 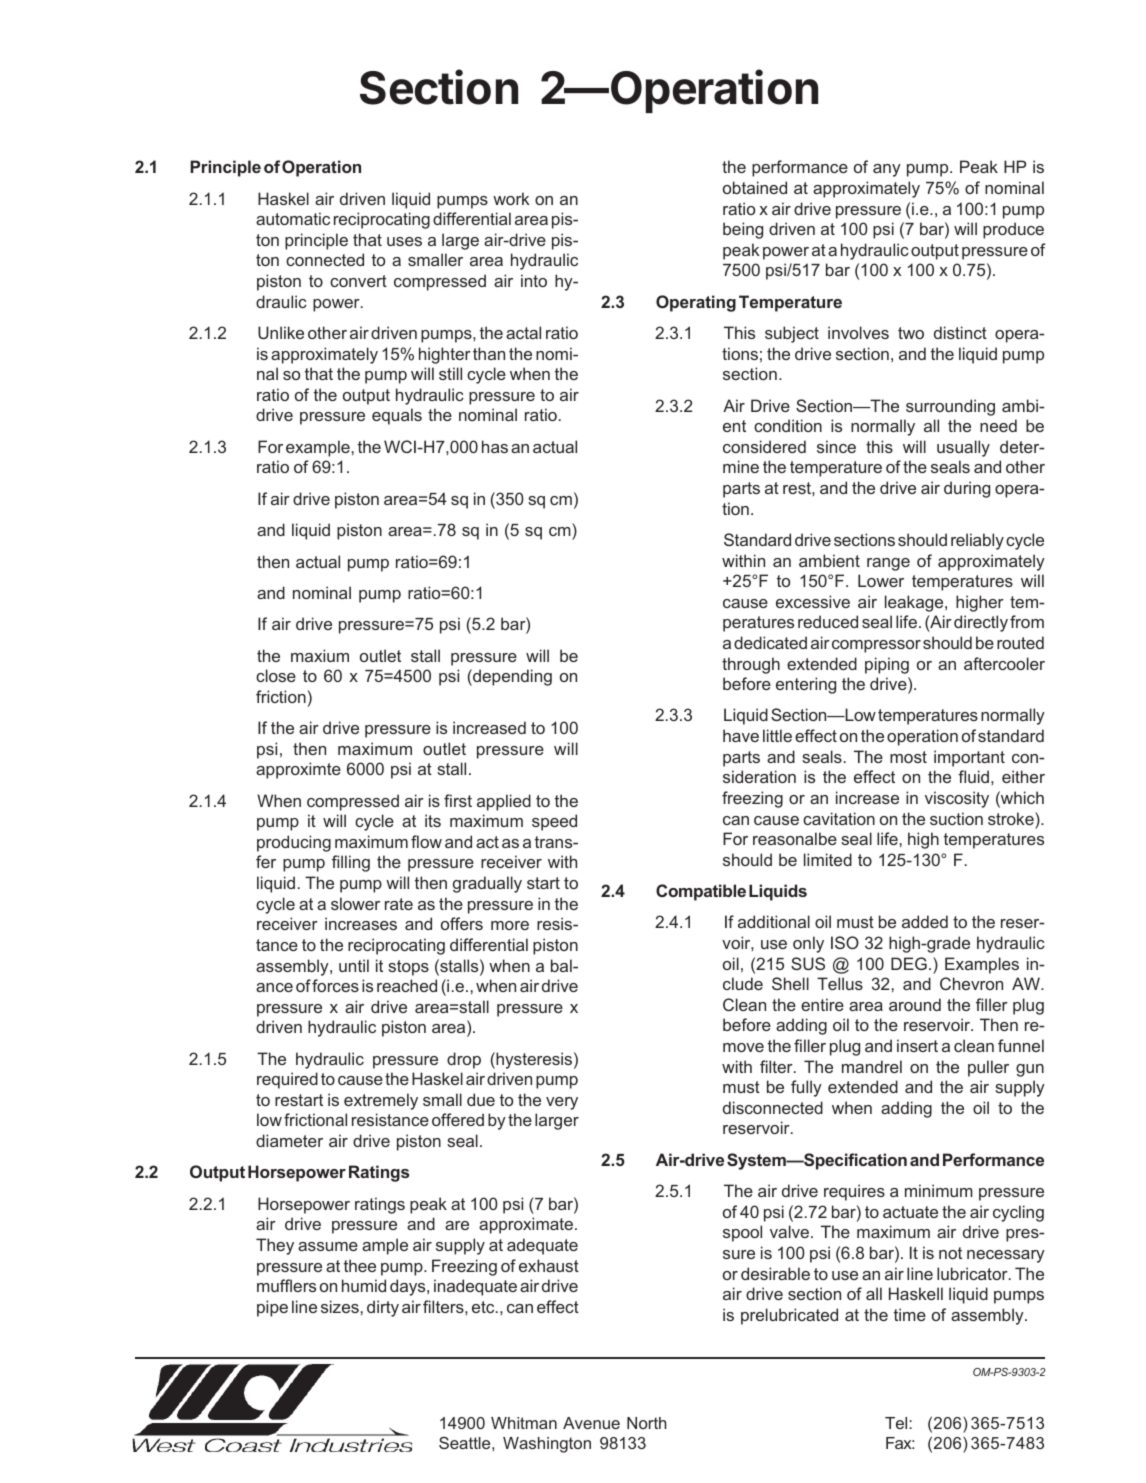 What do you see at coordinates (647, 1423) in the image?
I see `North` at bounding box center [647, 1423].
